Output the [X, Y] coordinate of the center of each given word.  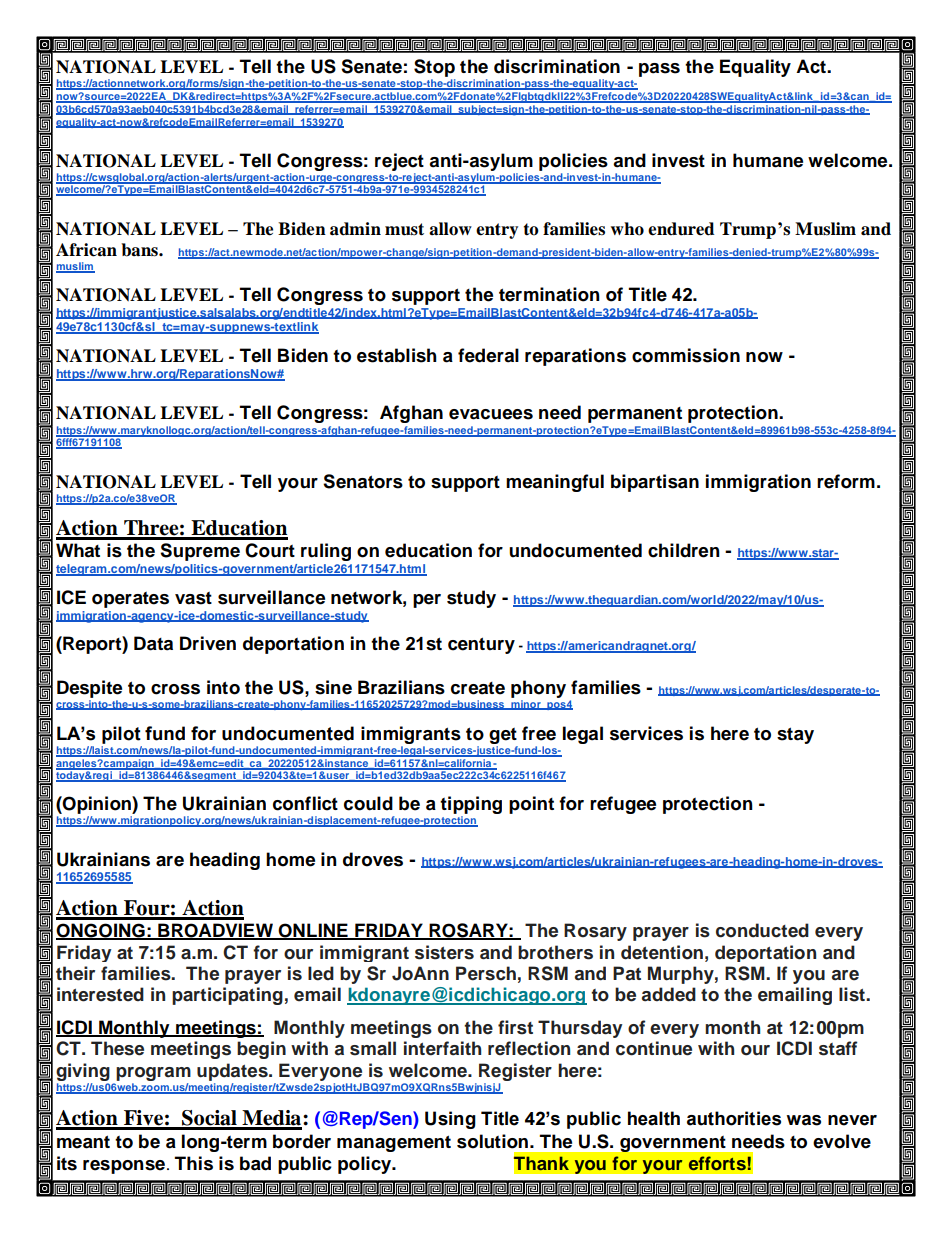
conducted [762, 930]
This [193, 1163]
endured [681, 229]
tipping [471, 806]
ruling [326, 552]
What [78, 550]
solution [492, 1141]
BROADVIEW [215, 931]
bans [140, 250]
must [404, 229]
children [684, 550]
